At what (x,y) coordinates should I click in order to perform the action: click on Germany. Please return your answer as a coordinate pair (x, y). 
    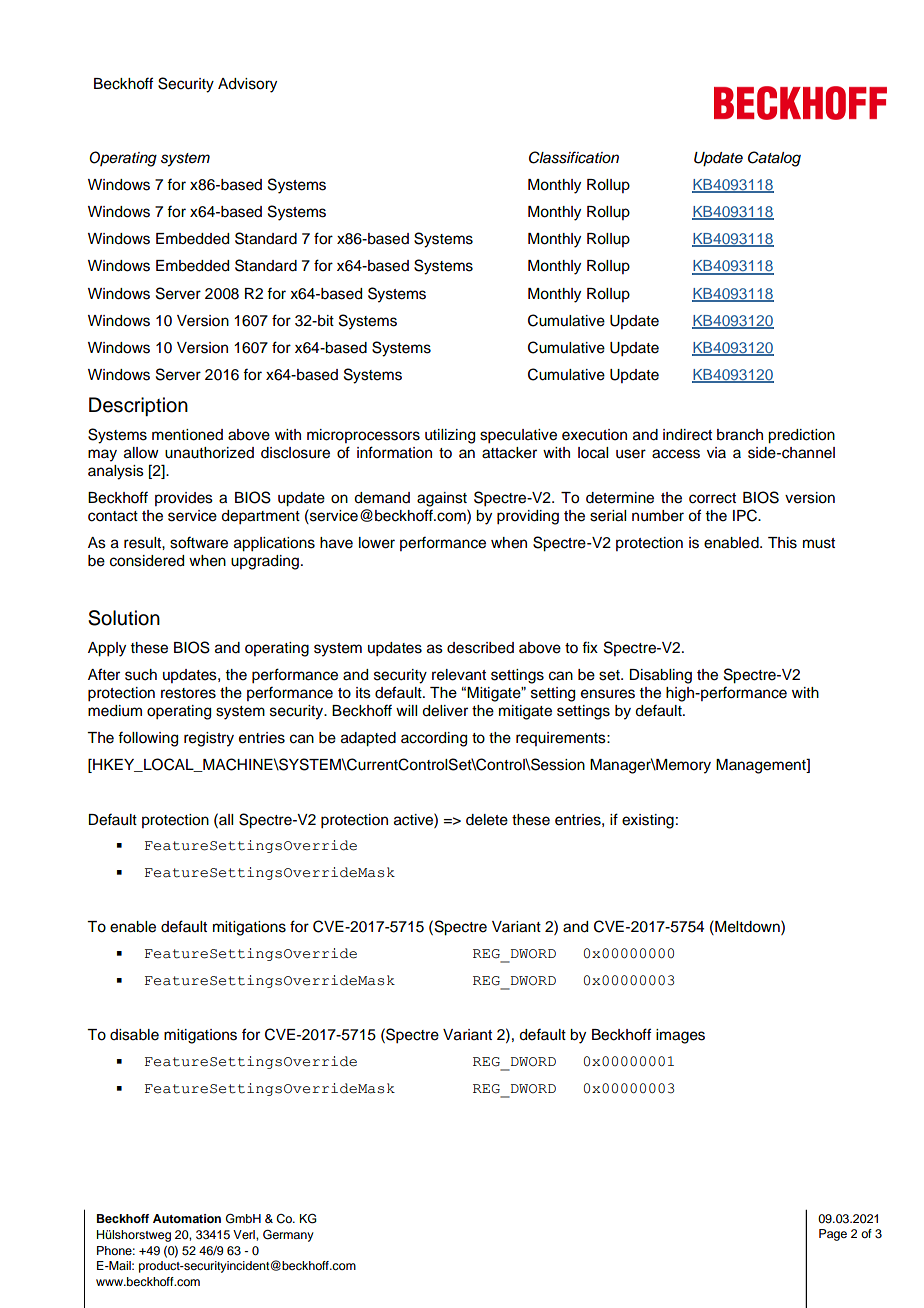
    Looking at the image, I should click on (288, 1236).
